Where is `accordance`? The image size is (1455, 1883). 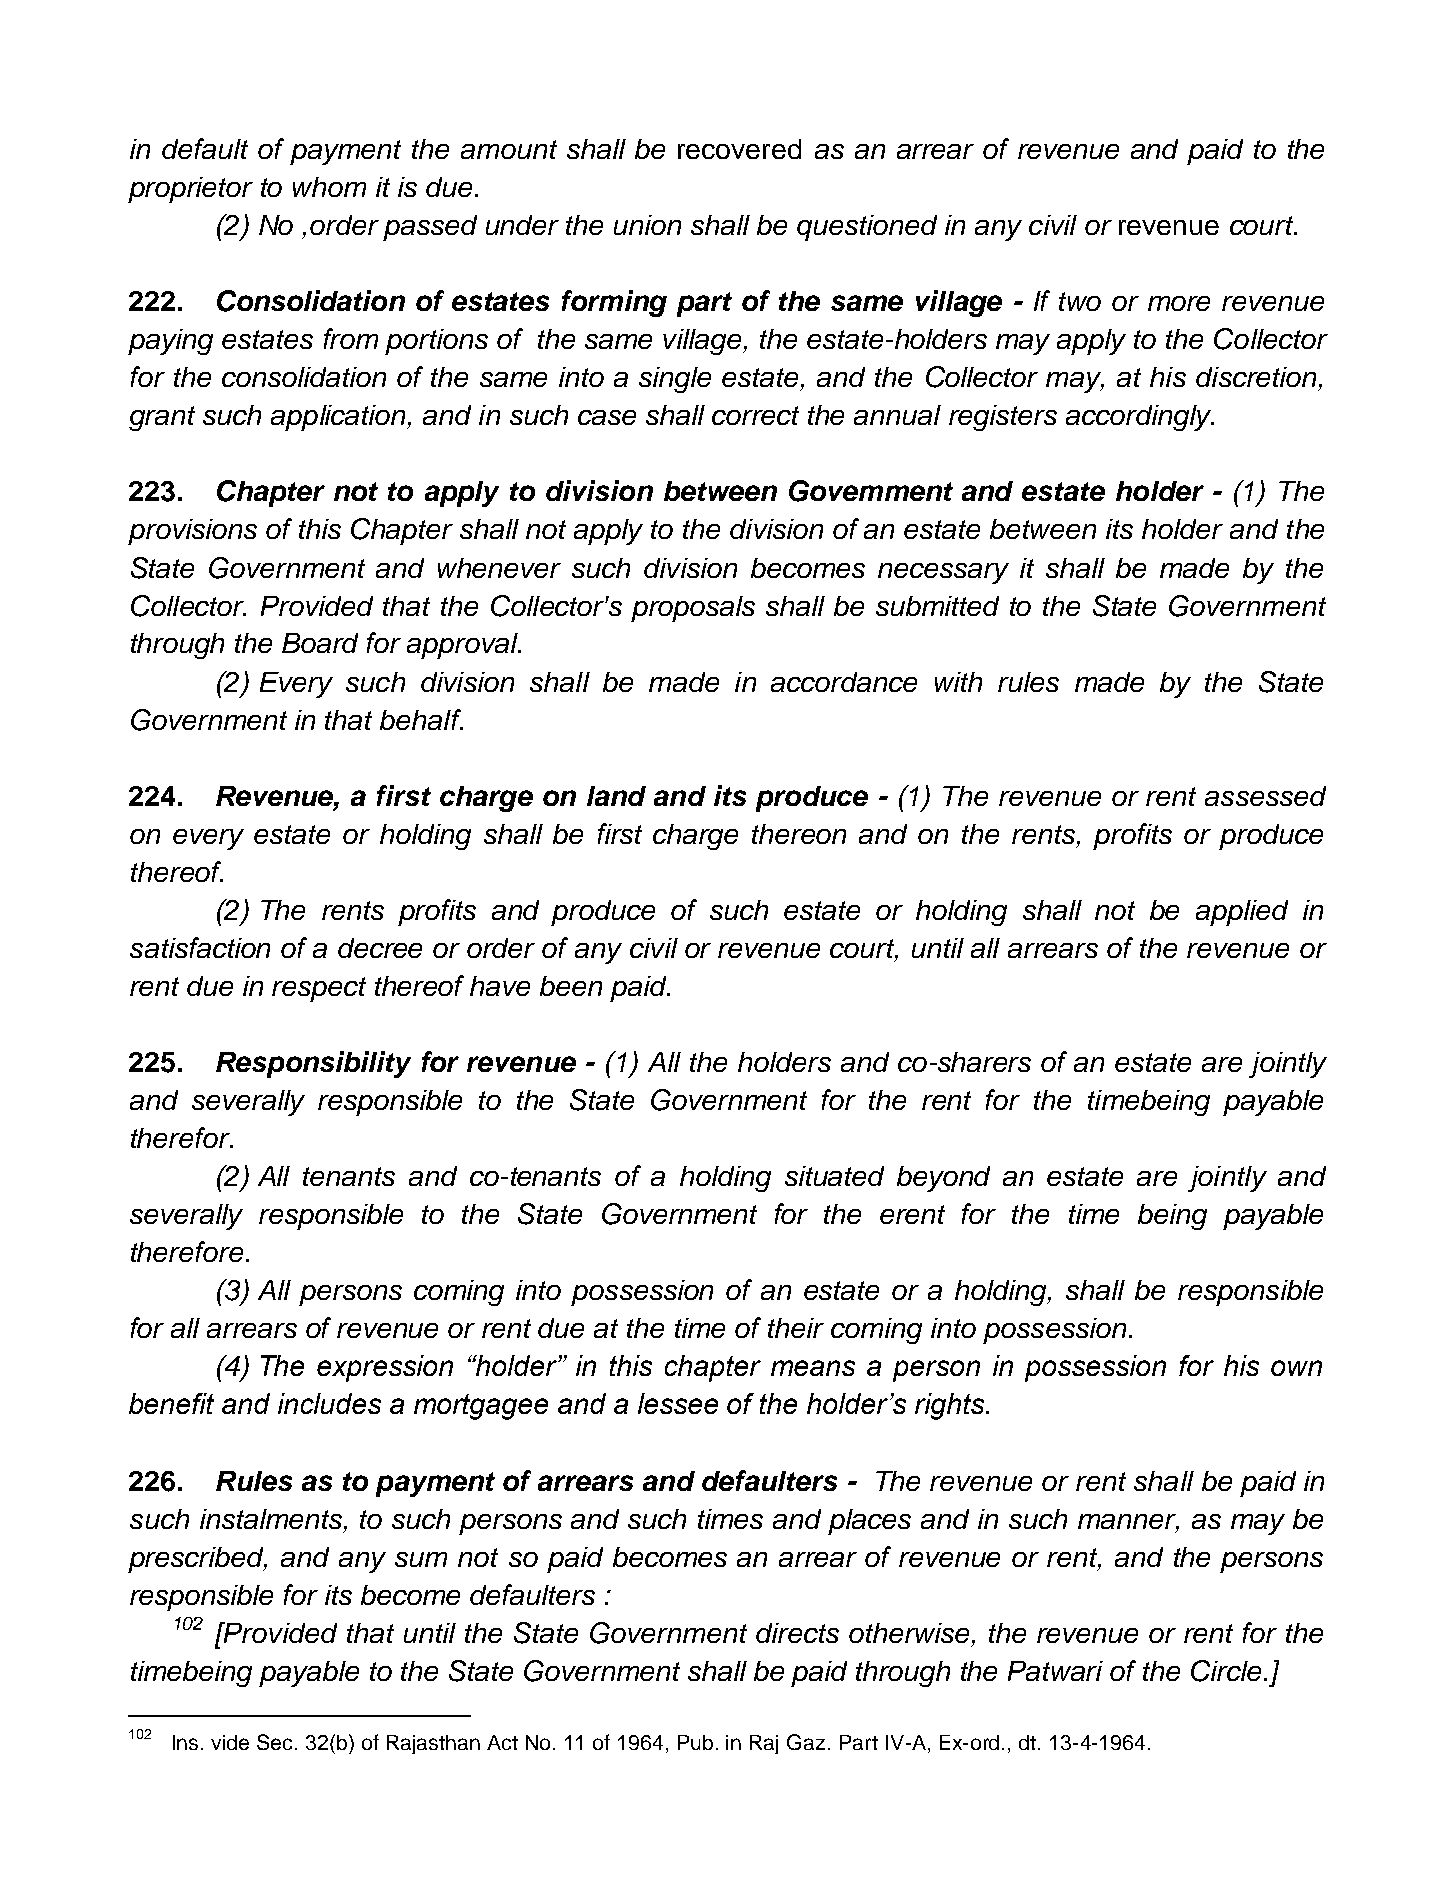
accordance is located at coordinates (844, 682).
